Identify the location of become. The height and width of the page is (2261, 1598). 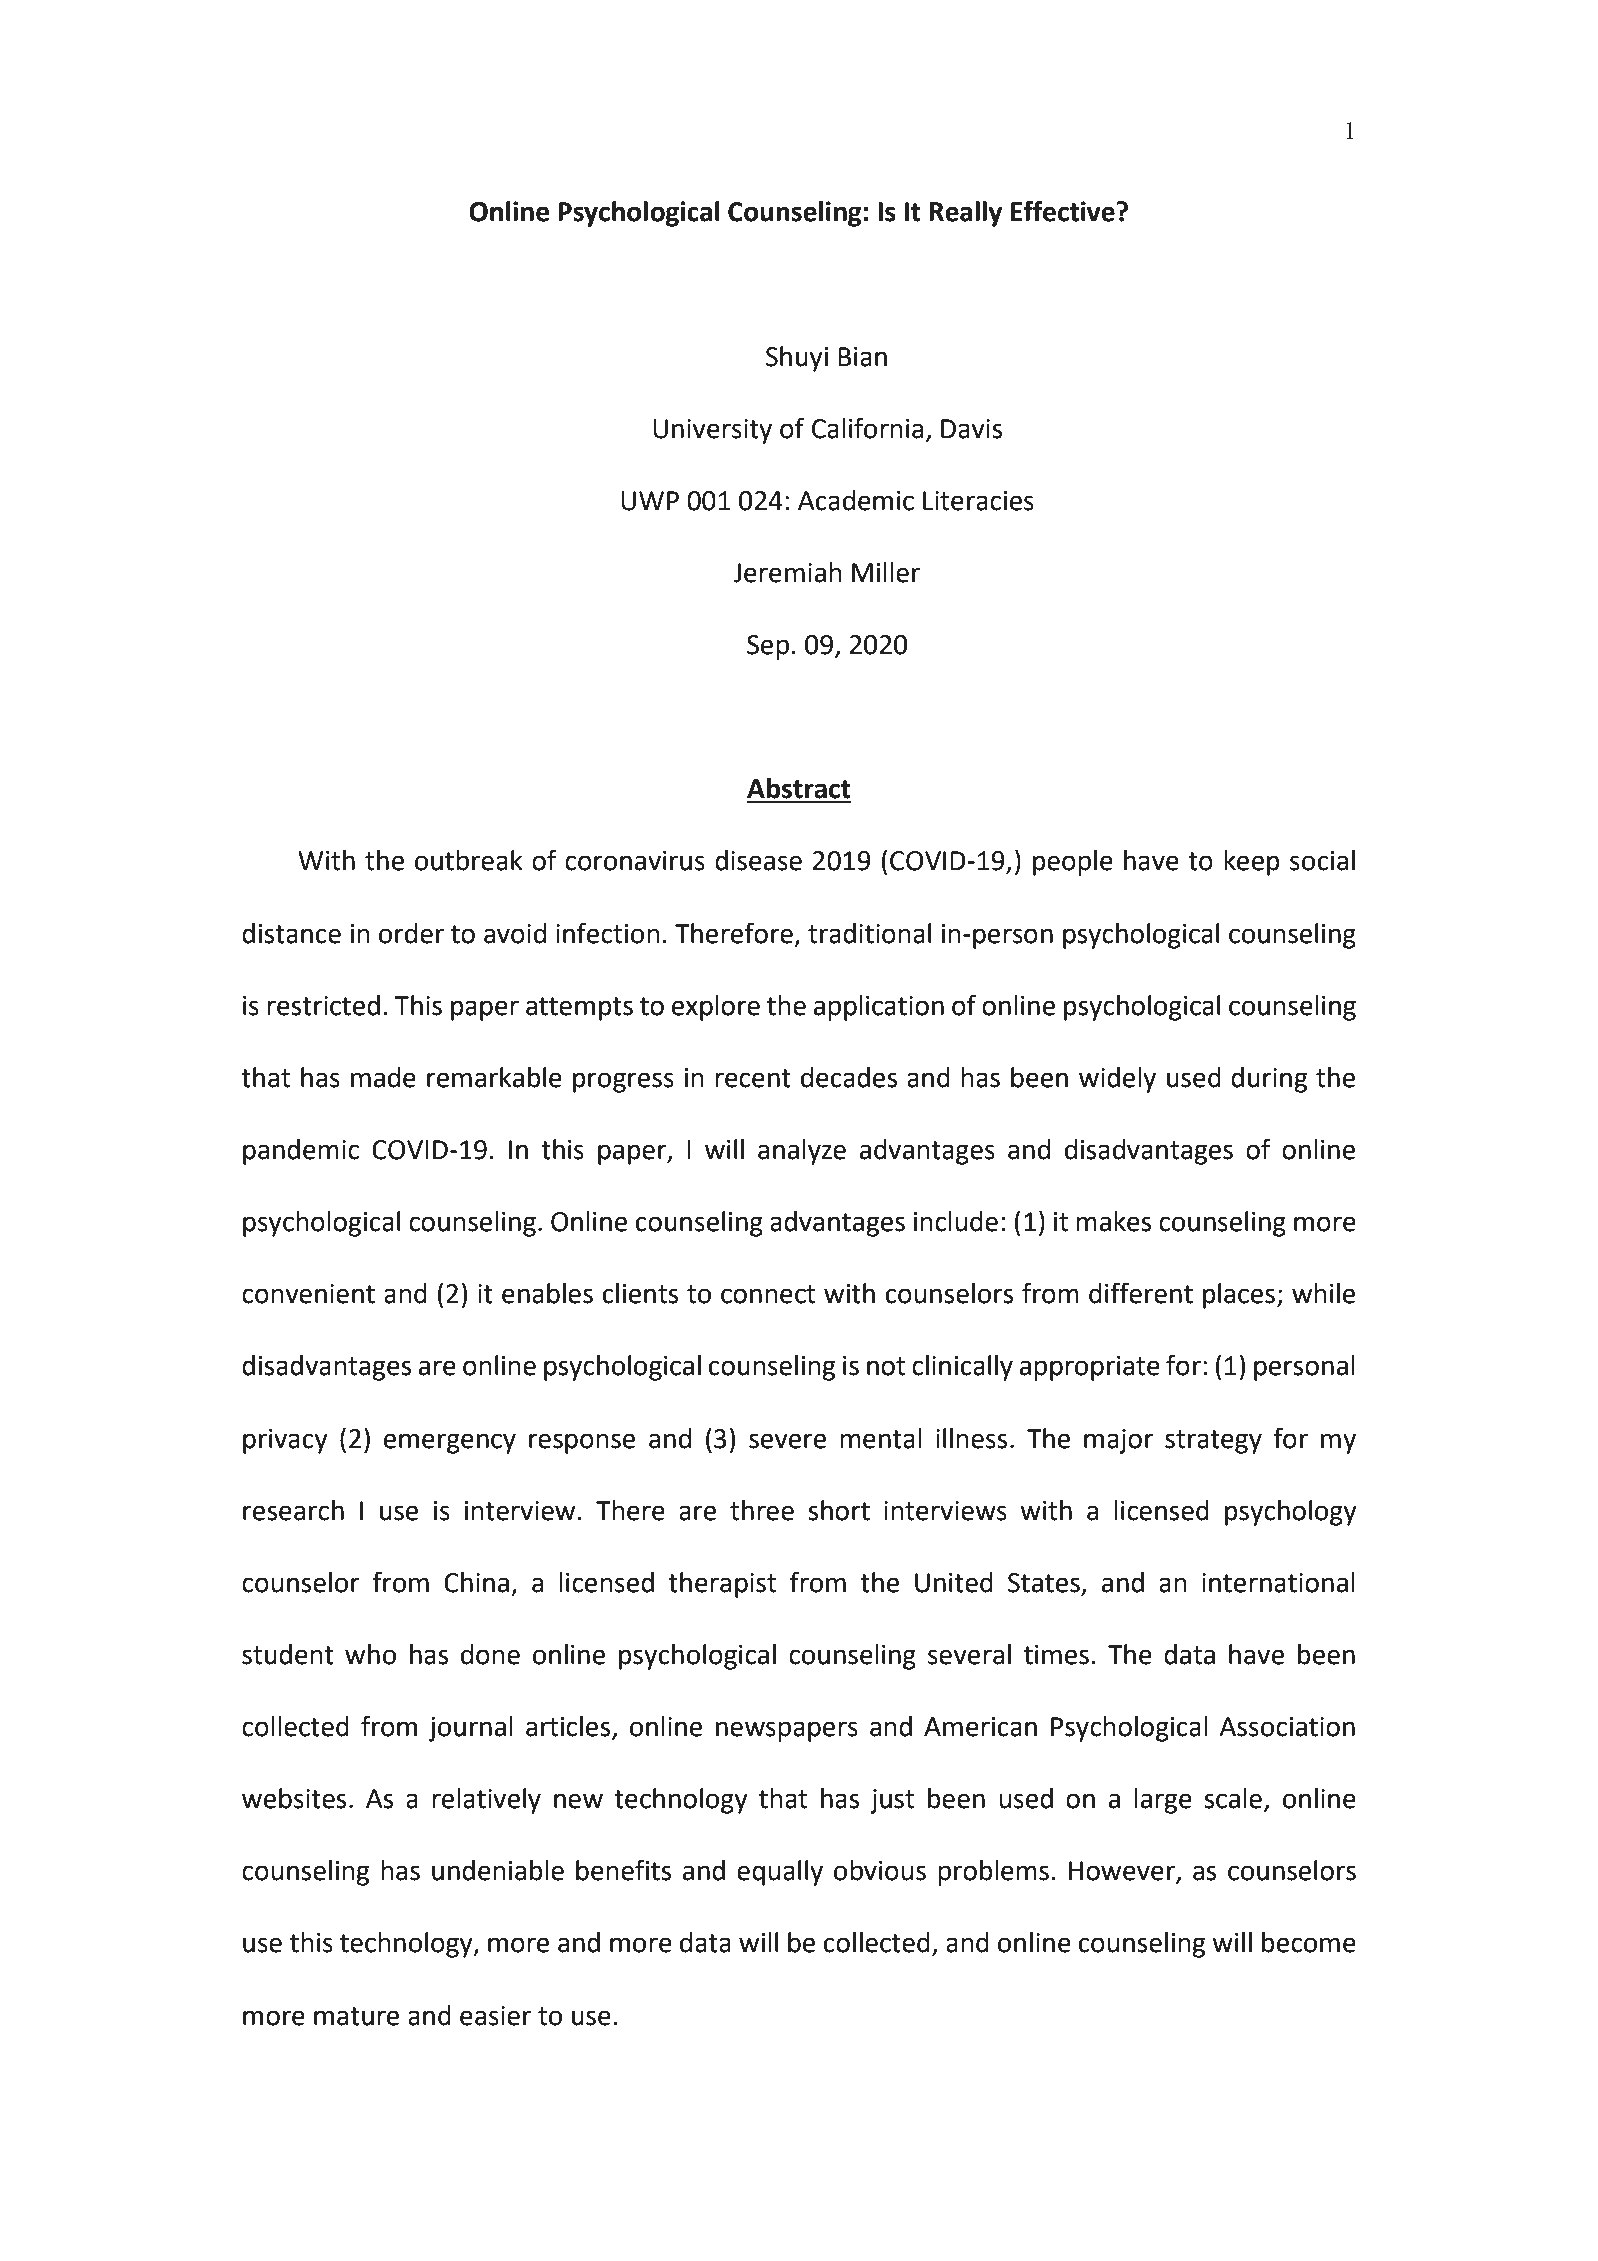
(1309, 1942).
